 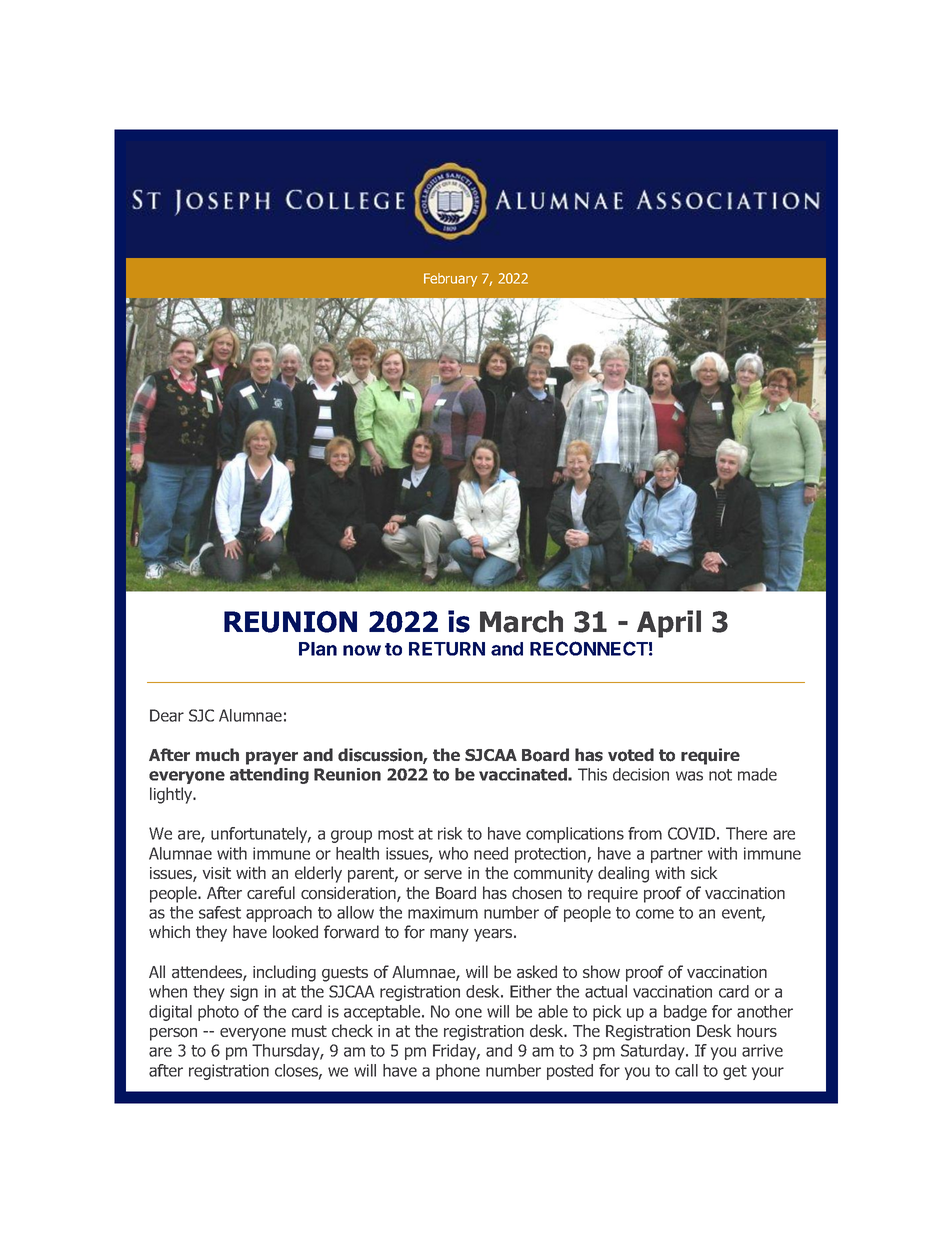 I want to click on voted, so click(x=631, y=755).
